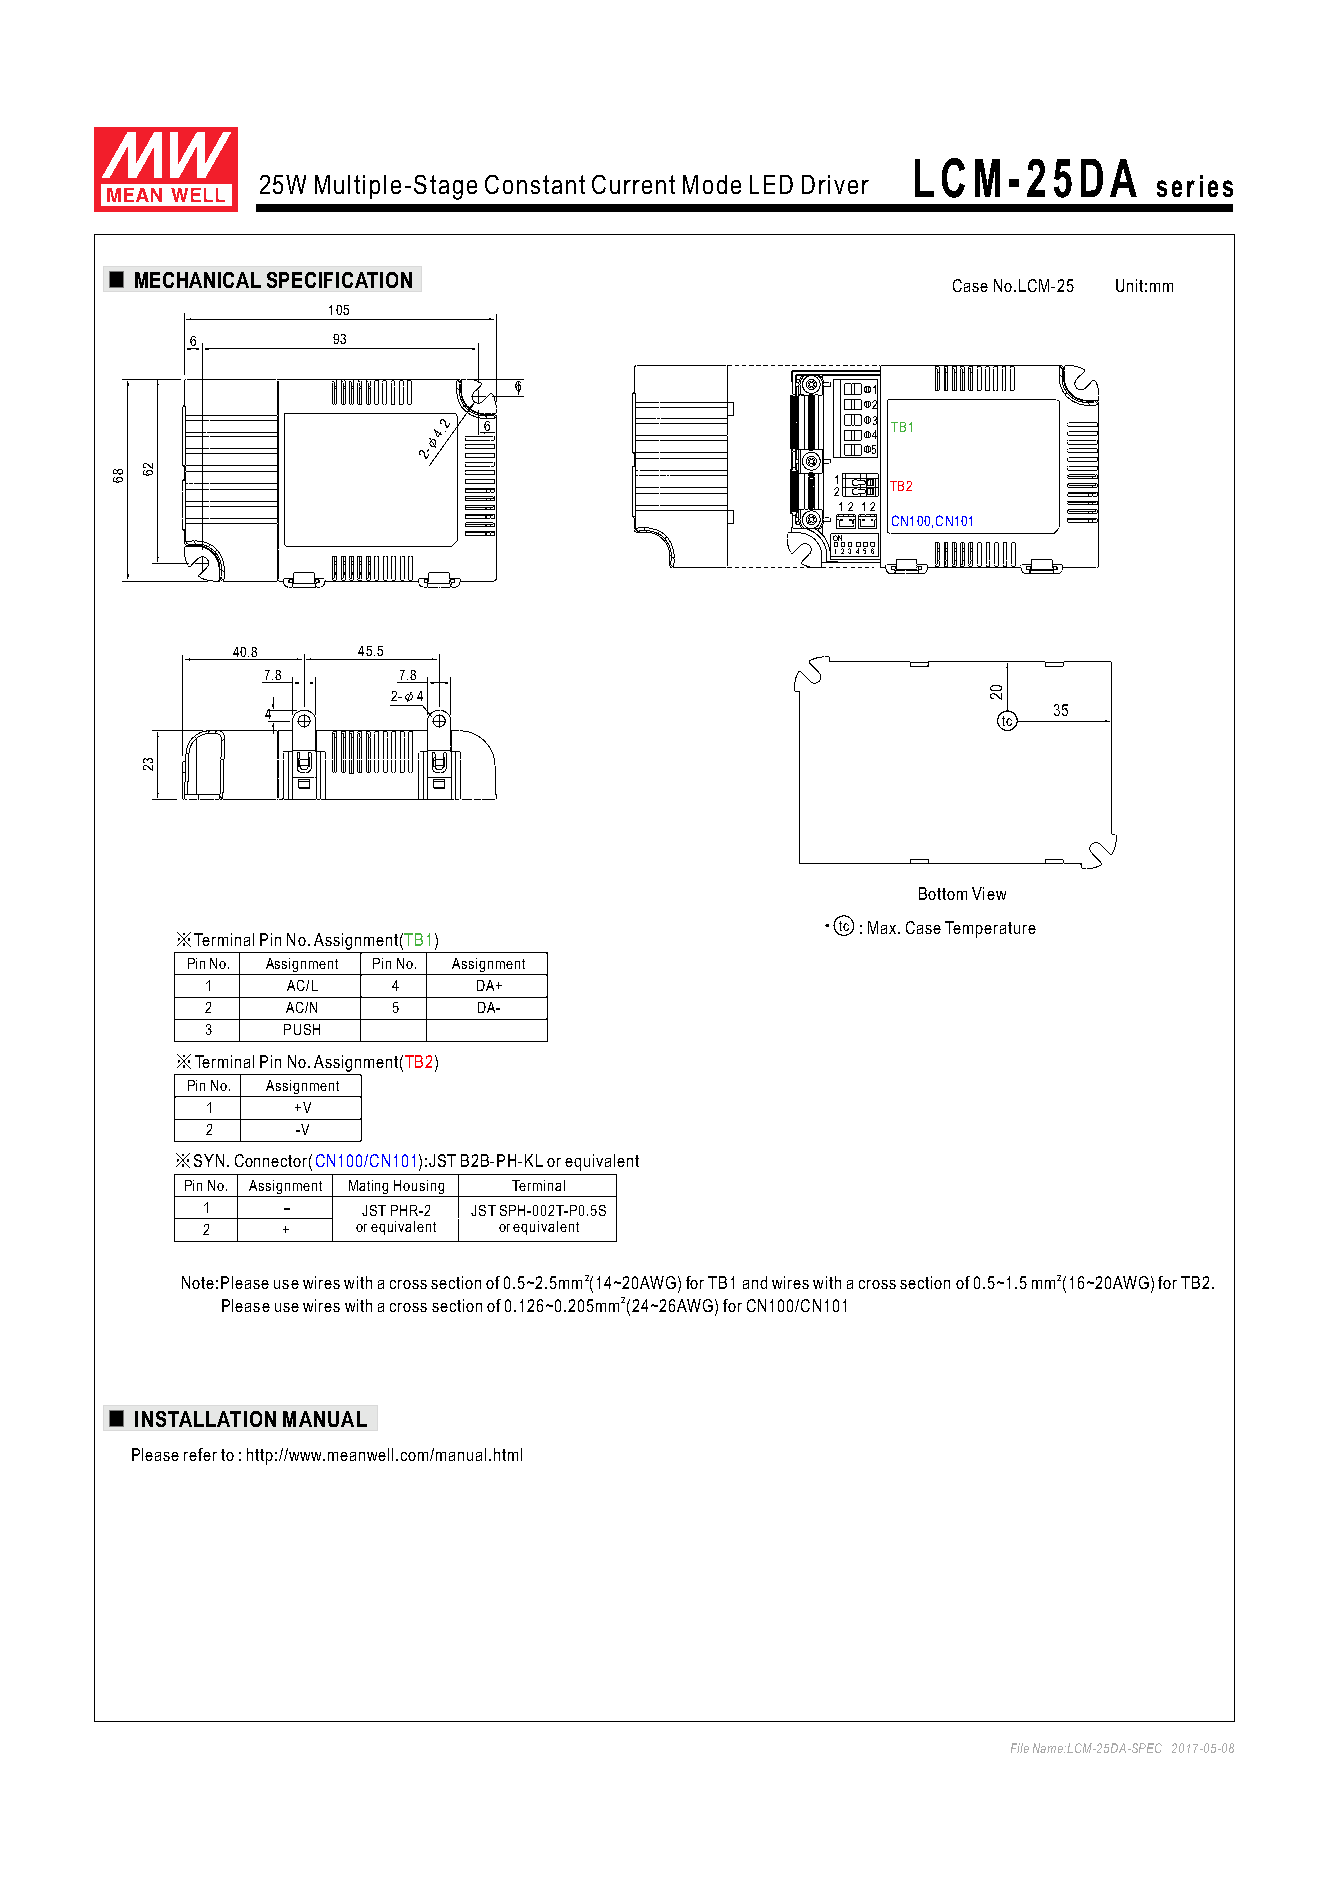  Describe the element at coordinates (1020, 1748) in the image. I see `File` at that location.
